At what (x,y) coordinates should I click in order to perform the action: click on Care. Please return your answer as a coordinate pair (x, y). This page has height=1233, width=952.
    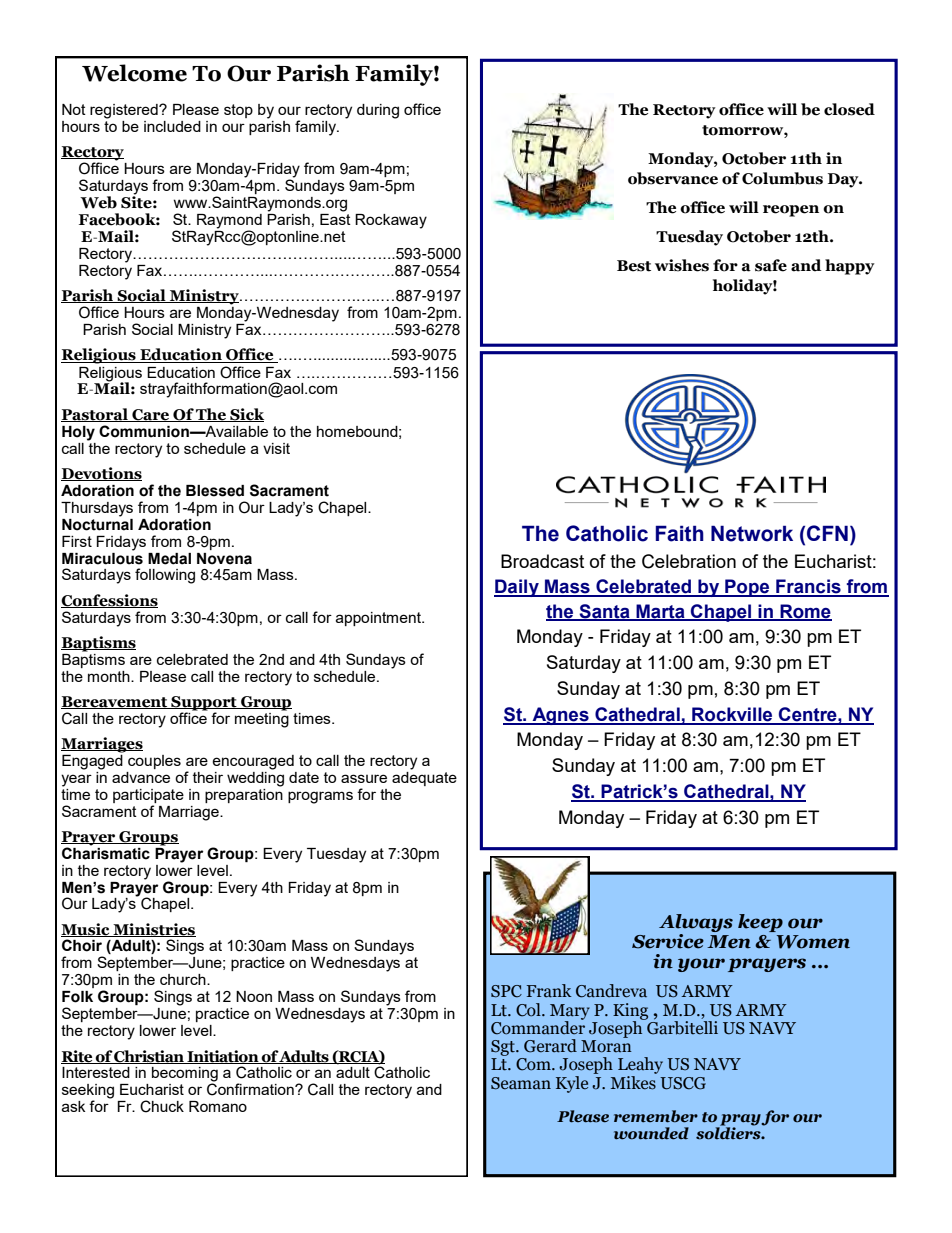
    Looking at the image, I should click on (151, 415).
